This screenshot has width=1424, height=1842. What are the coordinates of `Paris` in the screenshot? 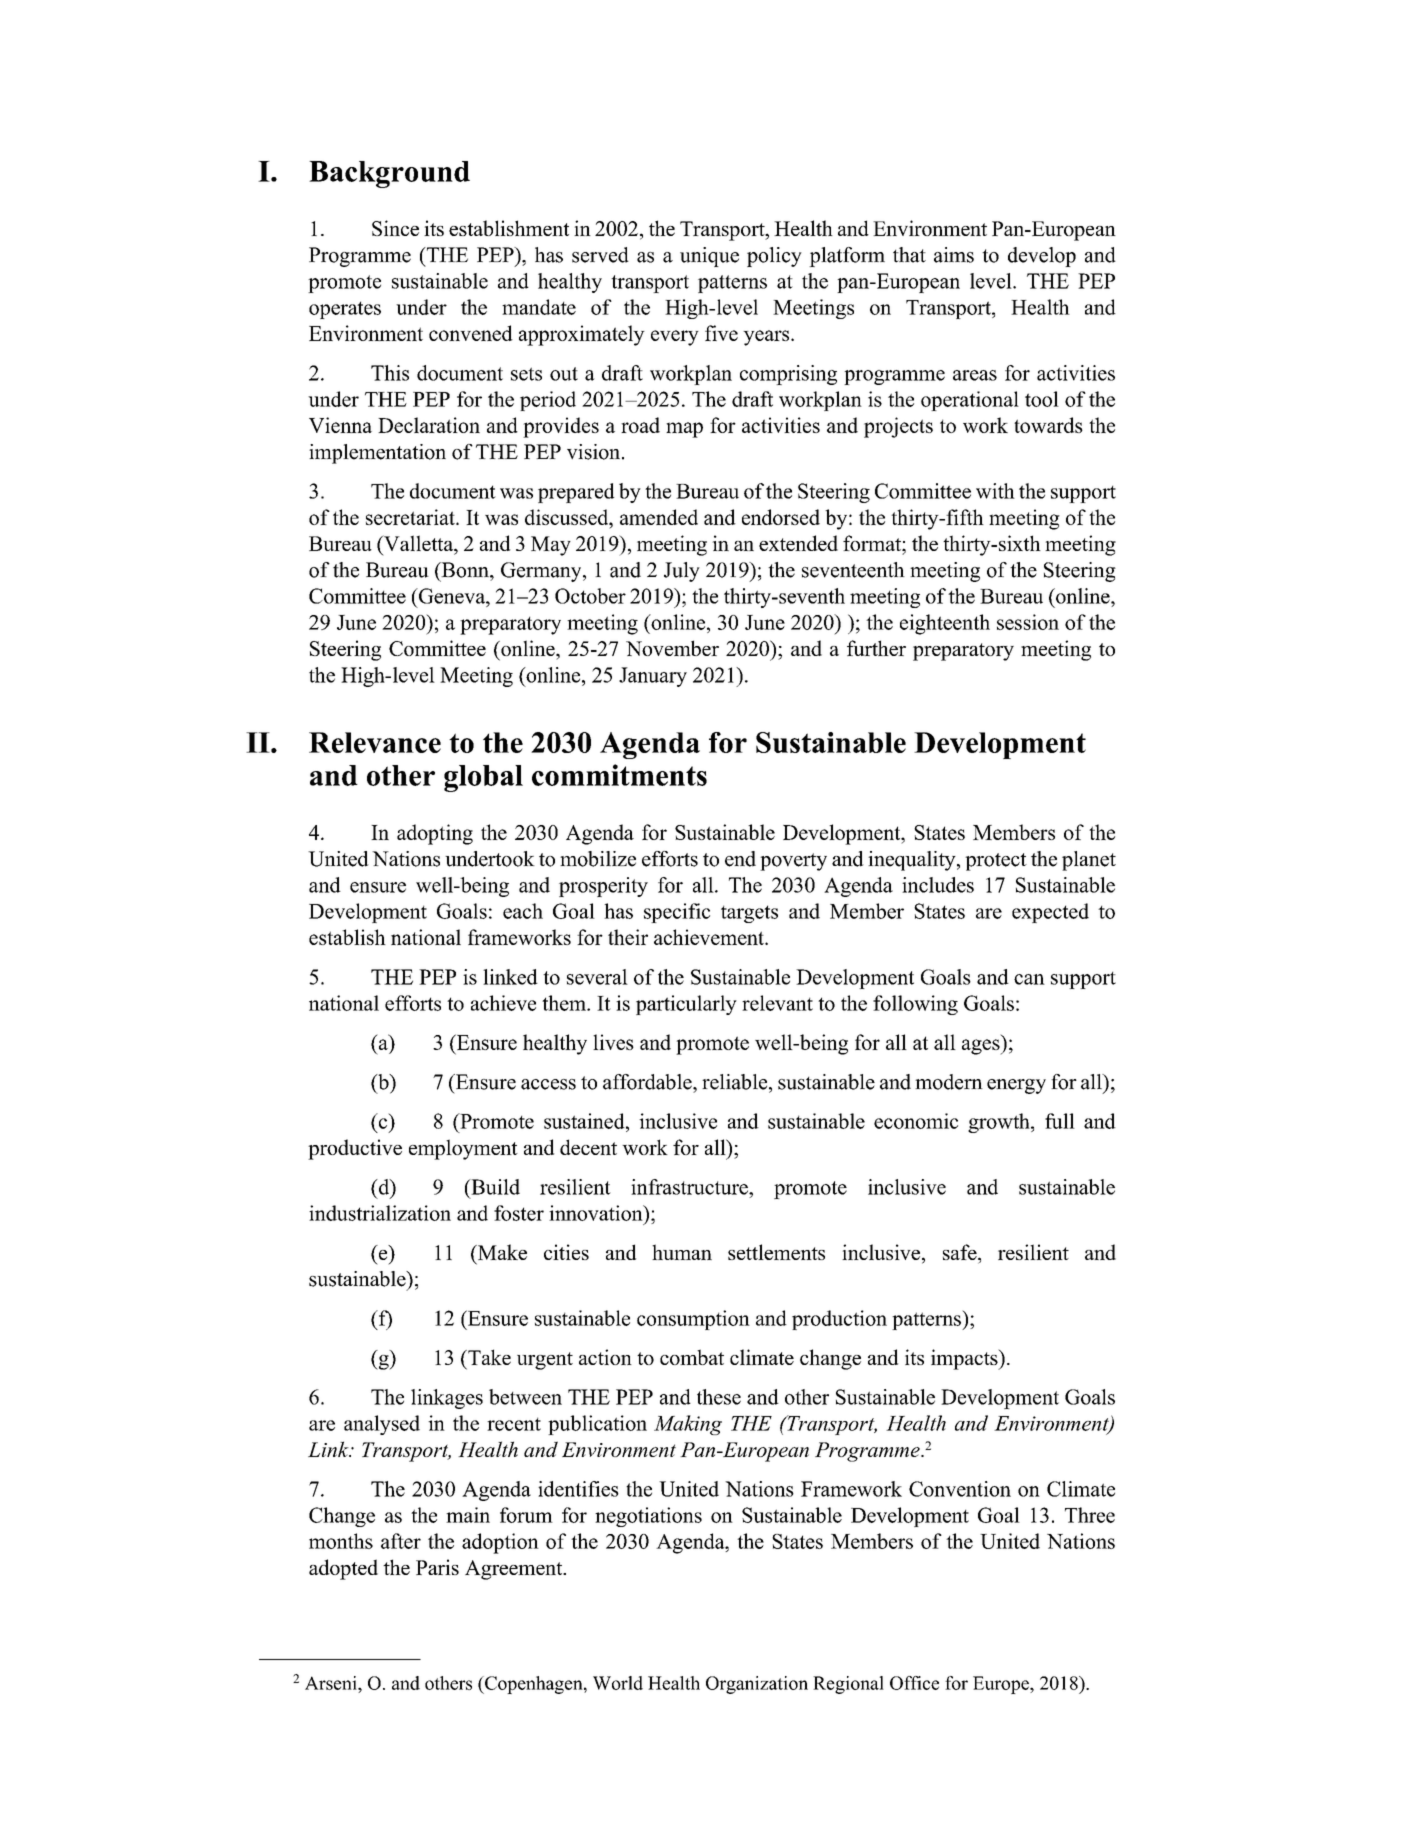 It's located at (437, 1567).
